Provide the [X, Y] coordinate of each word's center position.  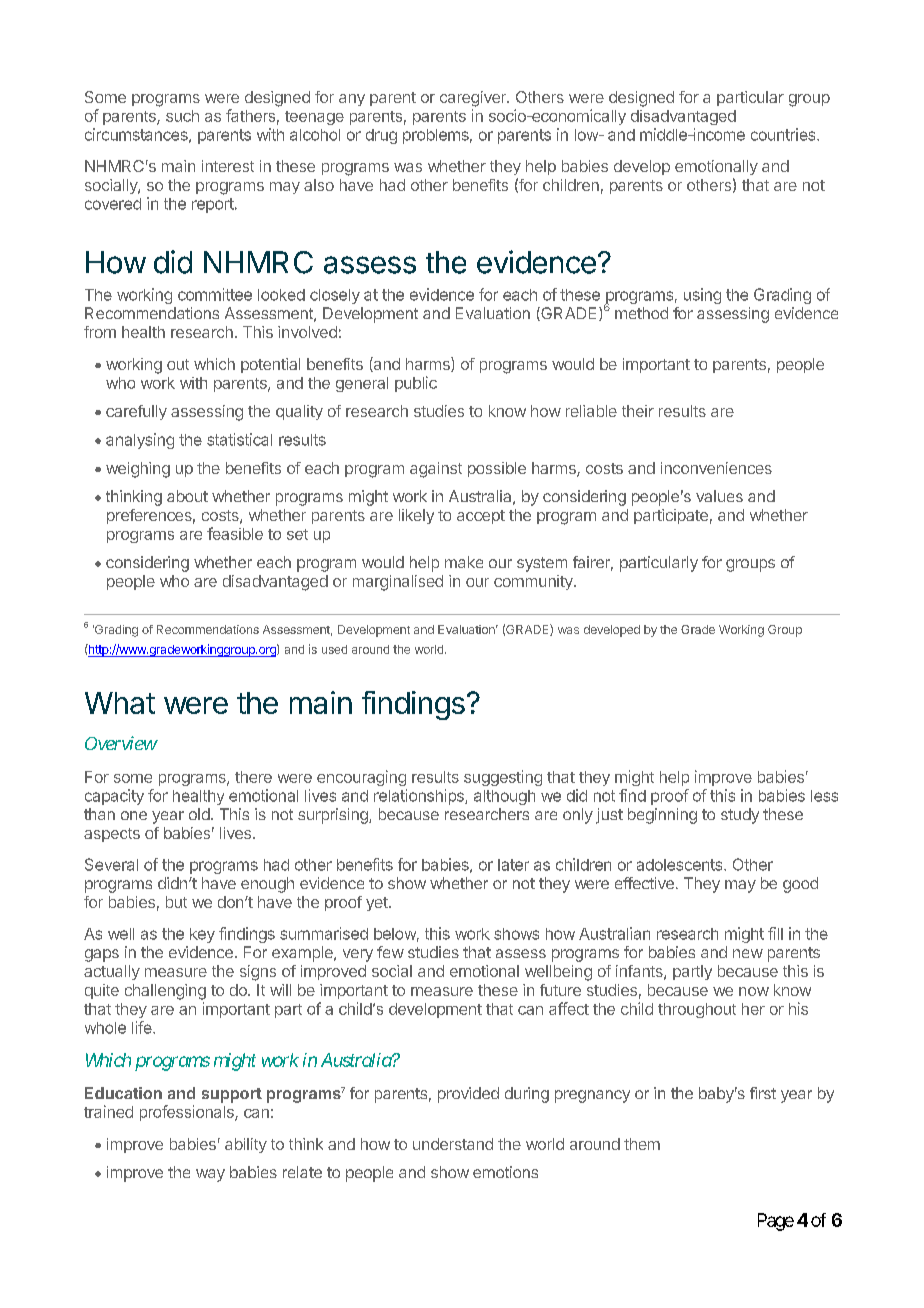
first [763, 1093]
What [120, 703]
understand [453, 1144]
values [719, 496]
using [702, 296]
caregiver [474, 99]
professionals [188, 1113]
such [182, 116]
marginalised [398, 583]
